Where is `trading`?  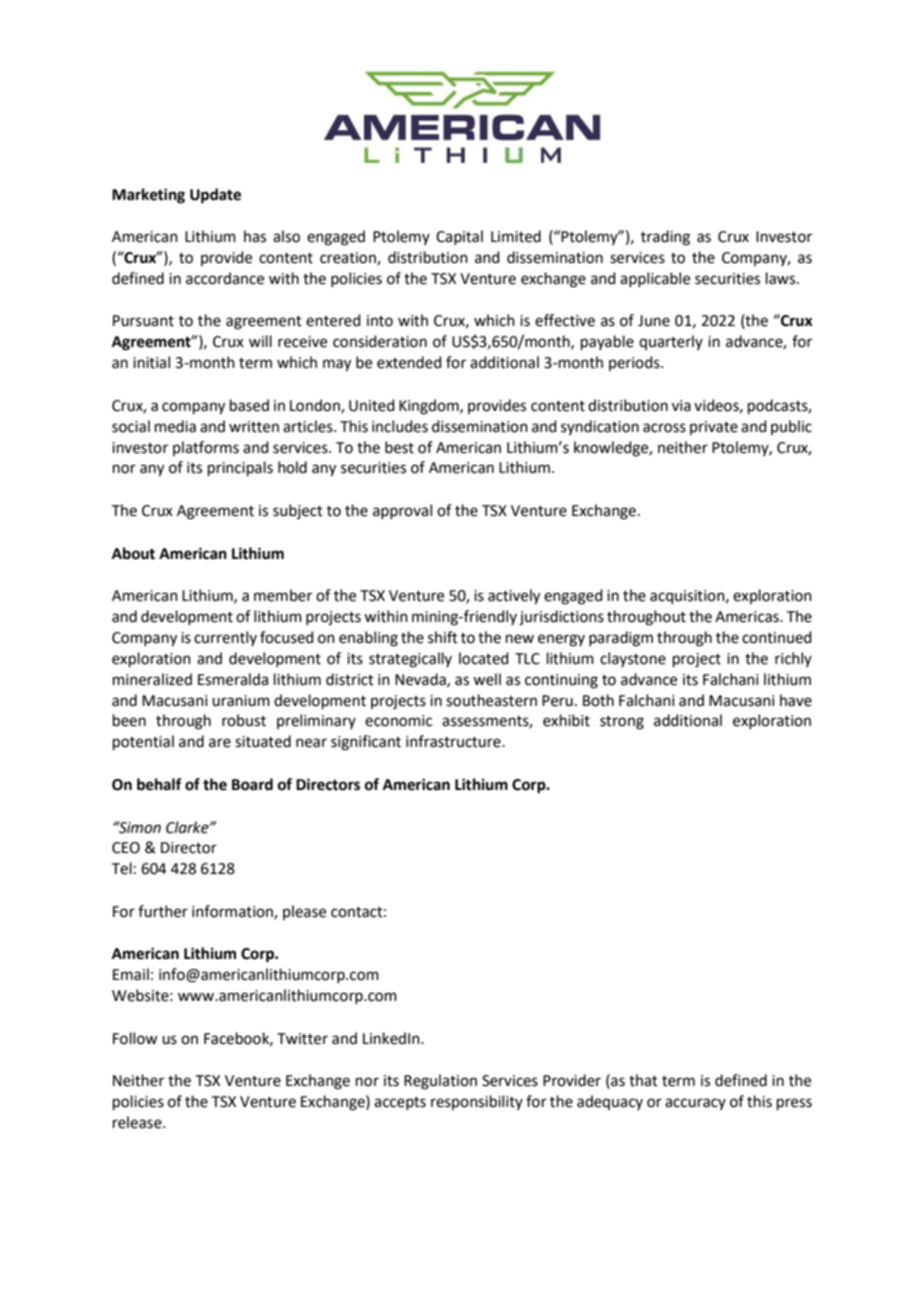 trading is located at coordinates (665, 238).
